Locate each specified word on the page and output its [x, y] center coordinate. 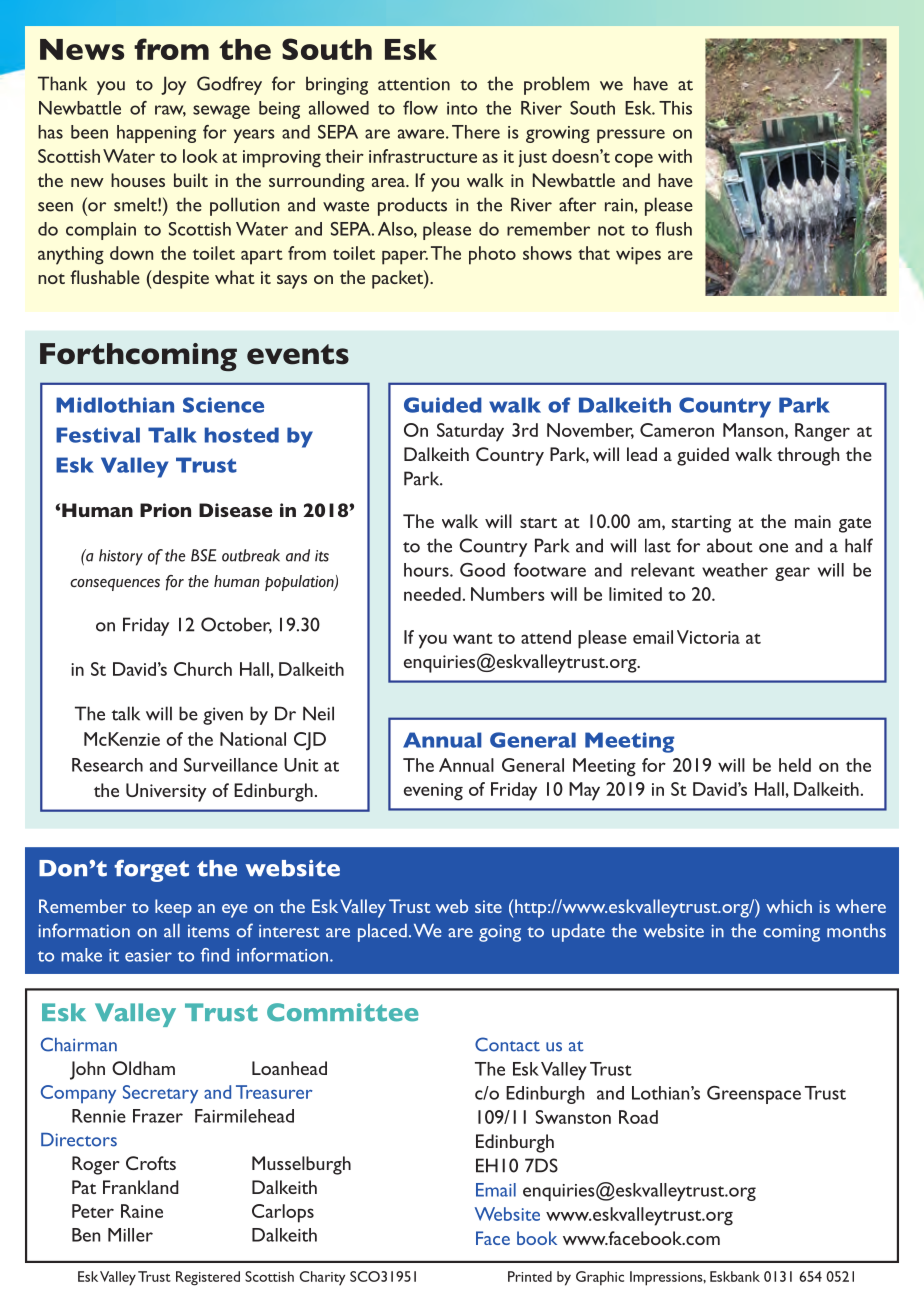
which [789, 906]
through [808, 456]
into [462, 108]
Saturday [470, 432]
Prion [165, 510]
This [675, 108]
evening [433, 792]
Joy [173, 85]
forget [151, 870]
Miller [130, 1235]
